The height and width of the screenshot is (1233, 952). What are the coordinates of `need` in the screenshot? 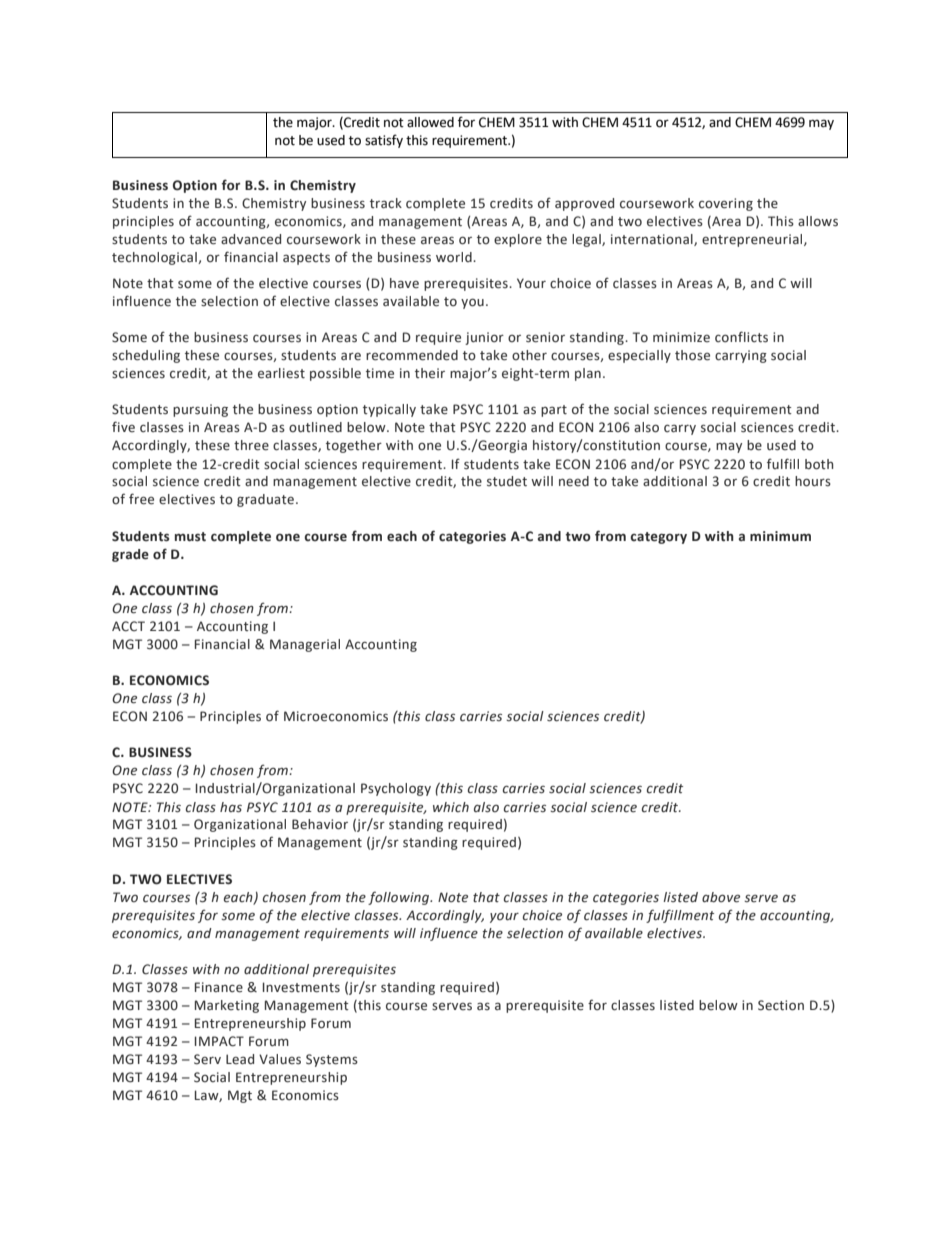 It's located at (574, 481).
